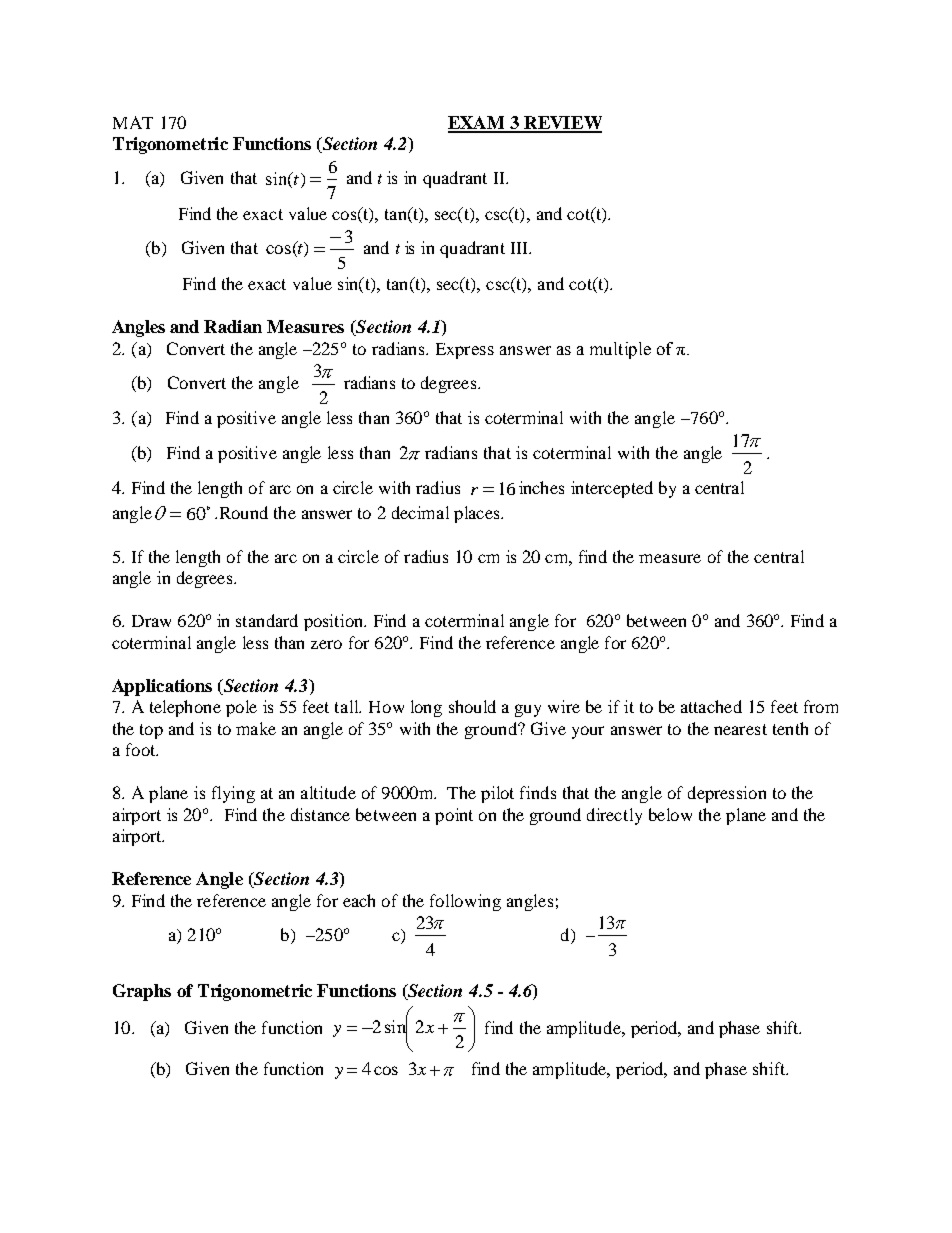 The height and width of the screenshot is (1233, 952). Describe the element at coordinates (133, 122) in the screenshot. I see `MAT` at that location.
